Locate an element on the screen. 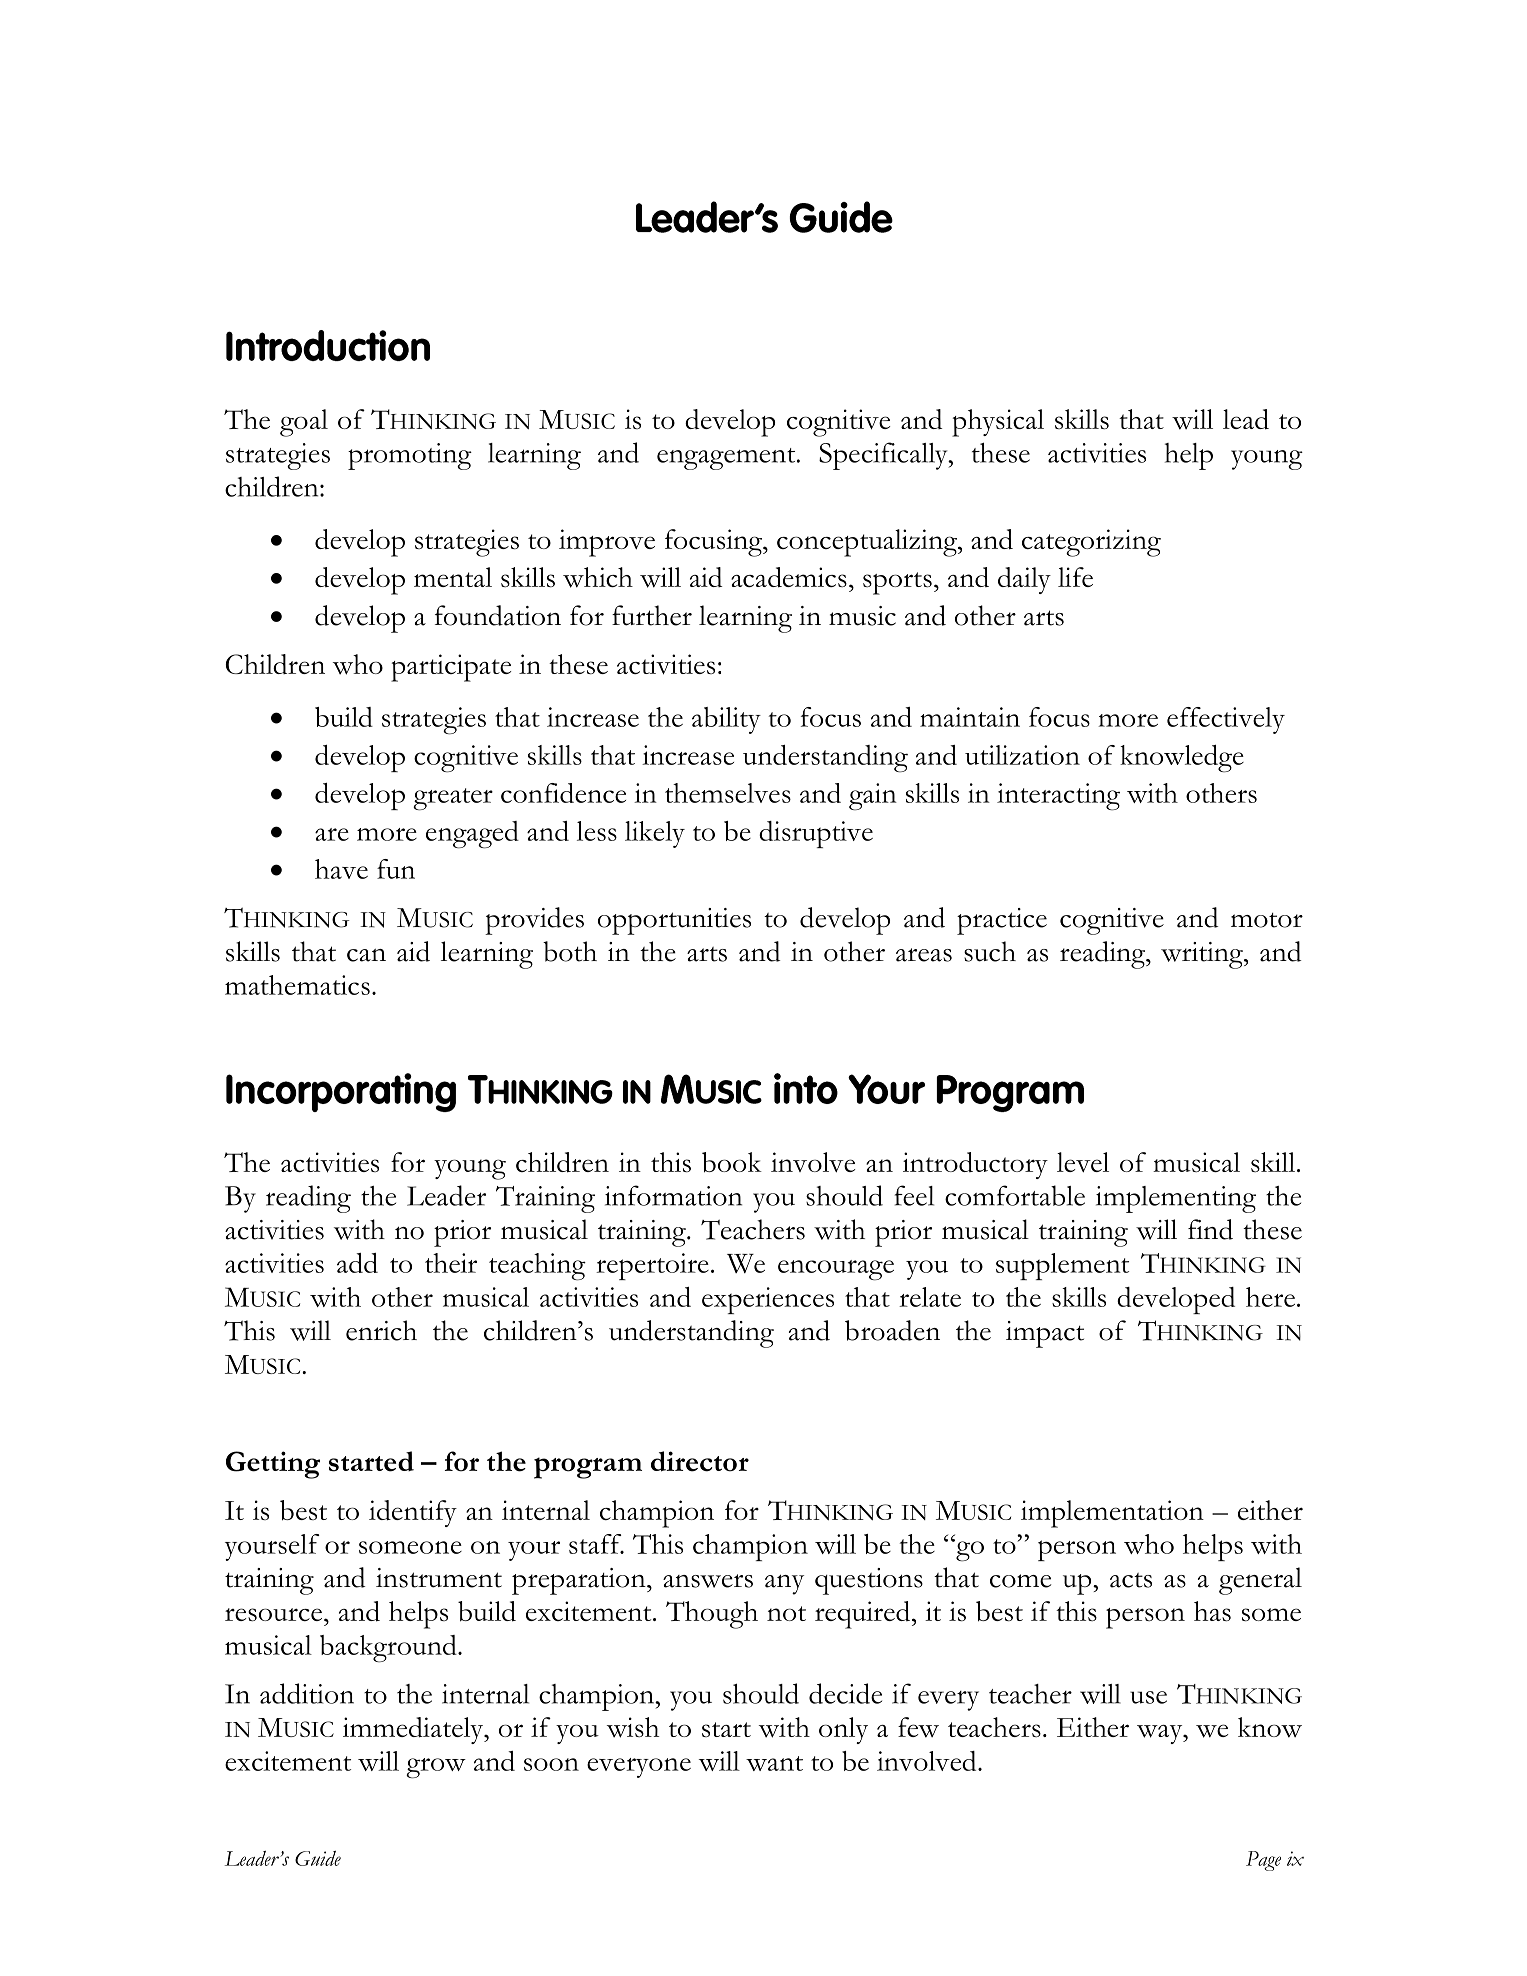  grow is located at coordinates (436, 1768).
